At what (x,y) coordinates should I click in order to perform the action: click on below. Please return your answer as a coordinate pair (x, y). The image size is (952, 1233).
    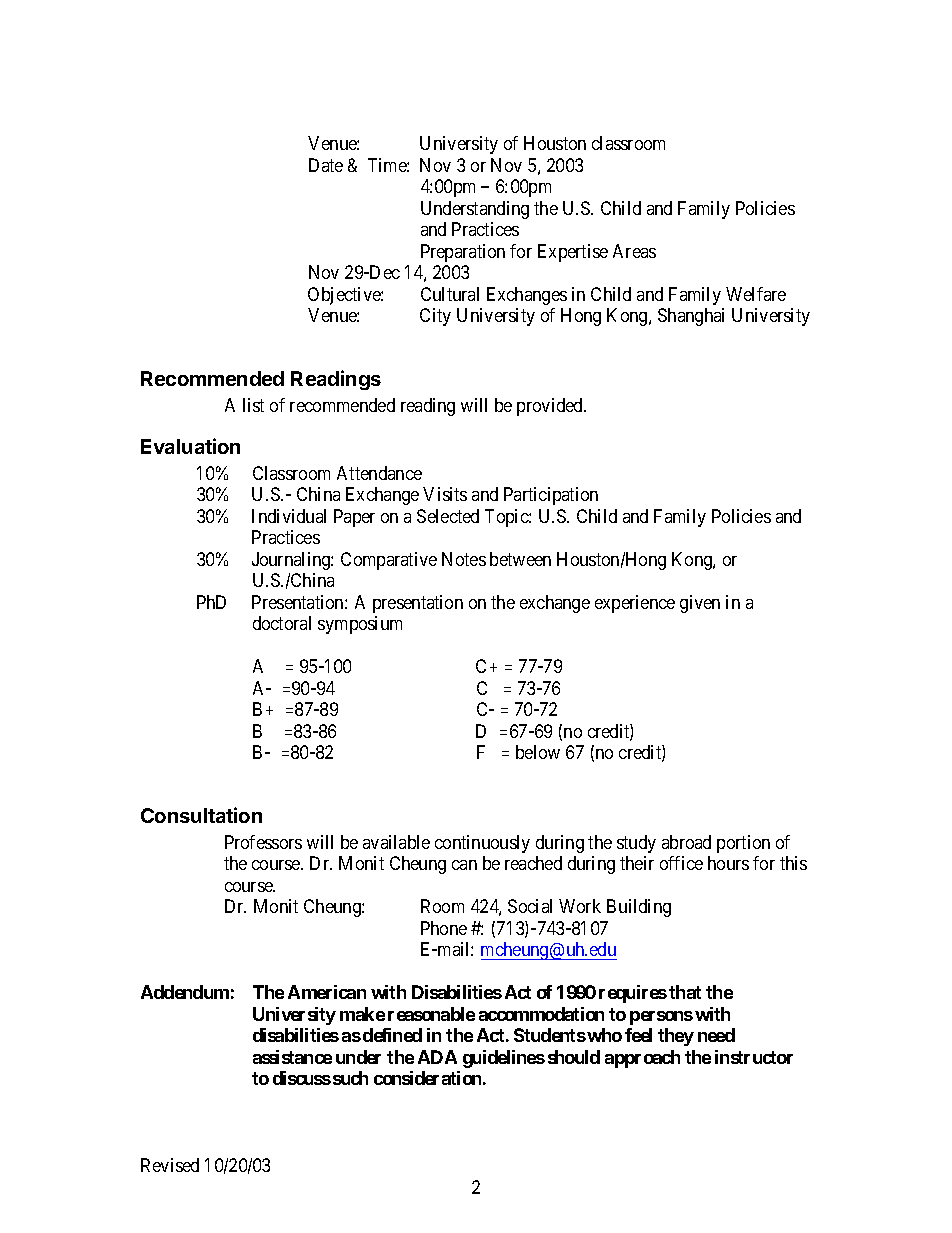
    Looking at the image, I should click on (538, 752).
